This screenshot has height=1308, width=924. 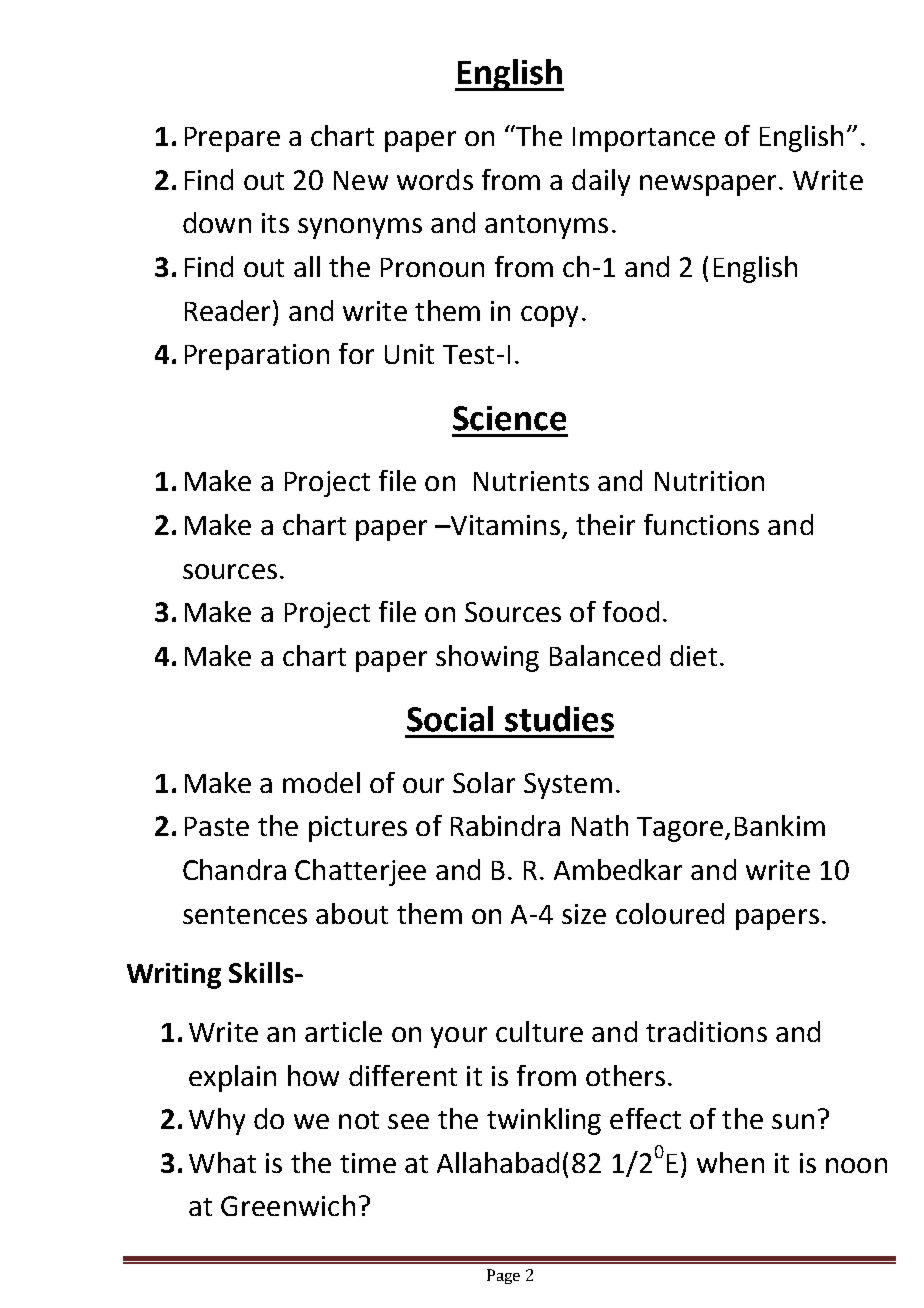 I want to click on Science, so click(x=509, y=418).
